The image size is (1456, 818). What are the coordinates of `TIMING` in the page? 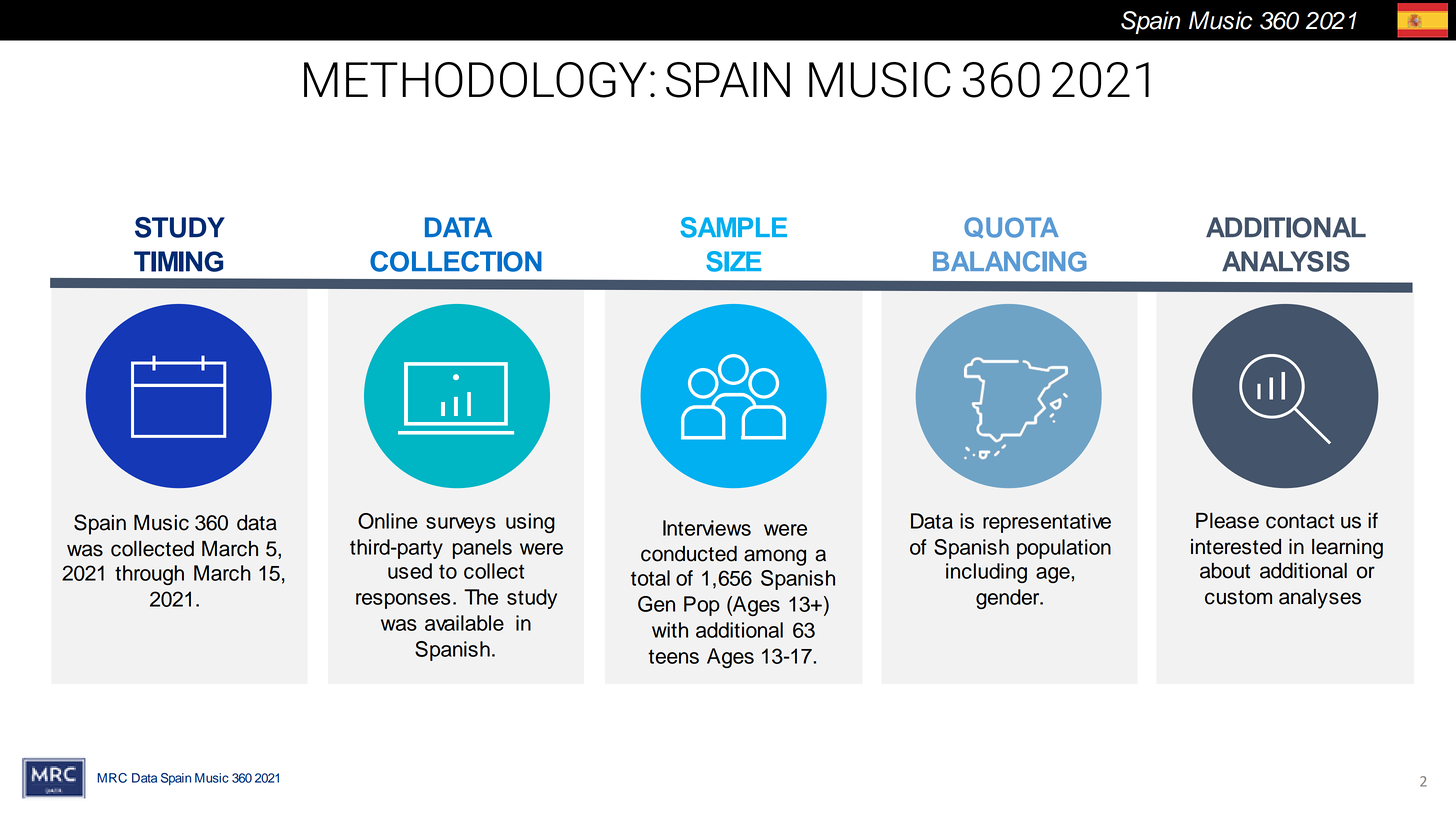 It's located at (178, 261).
